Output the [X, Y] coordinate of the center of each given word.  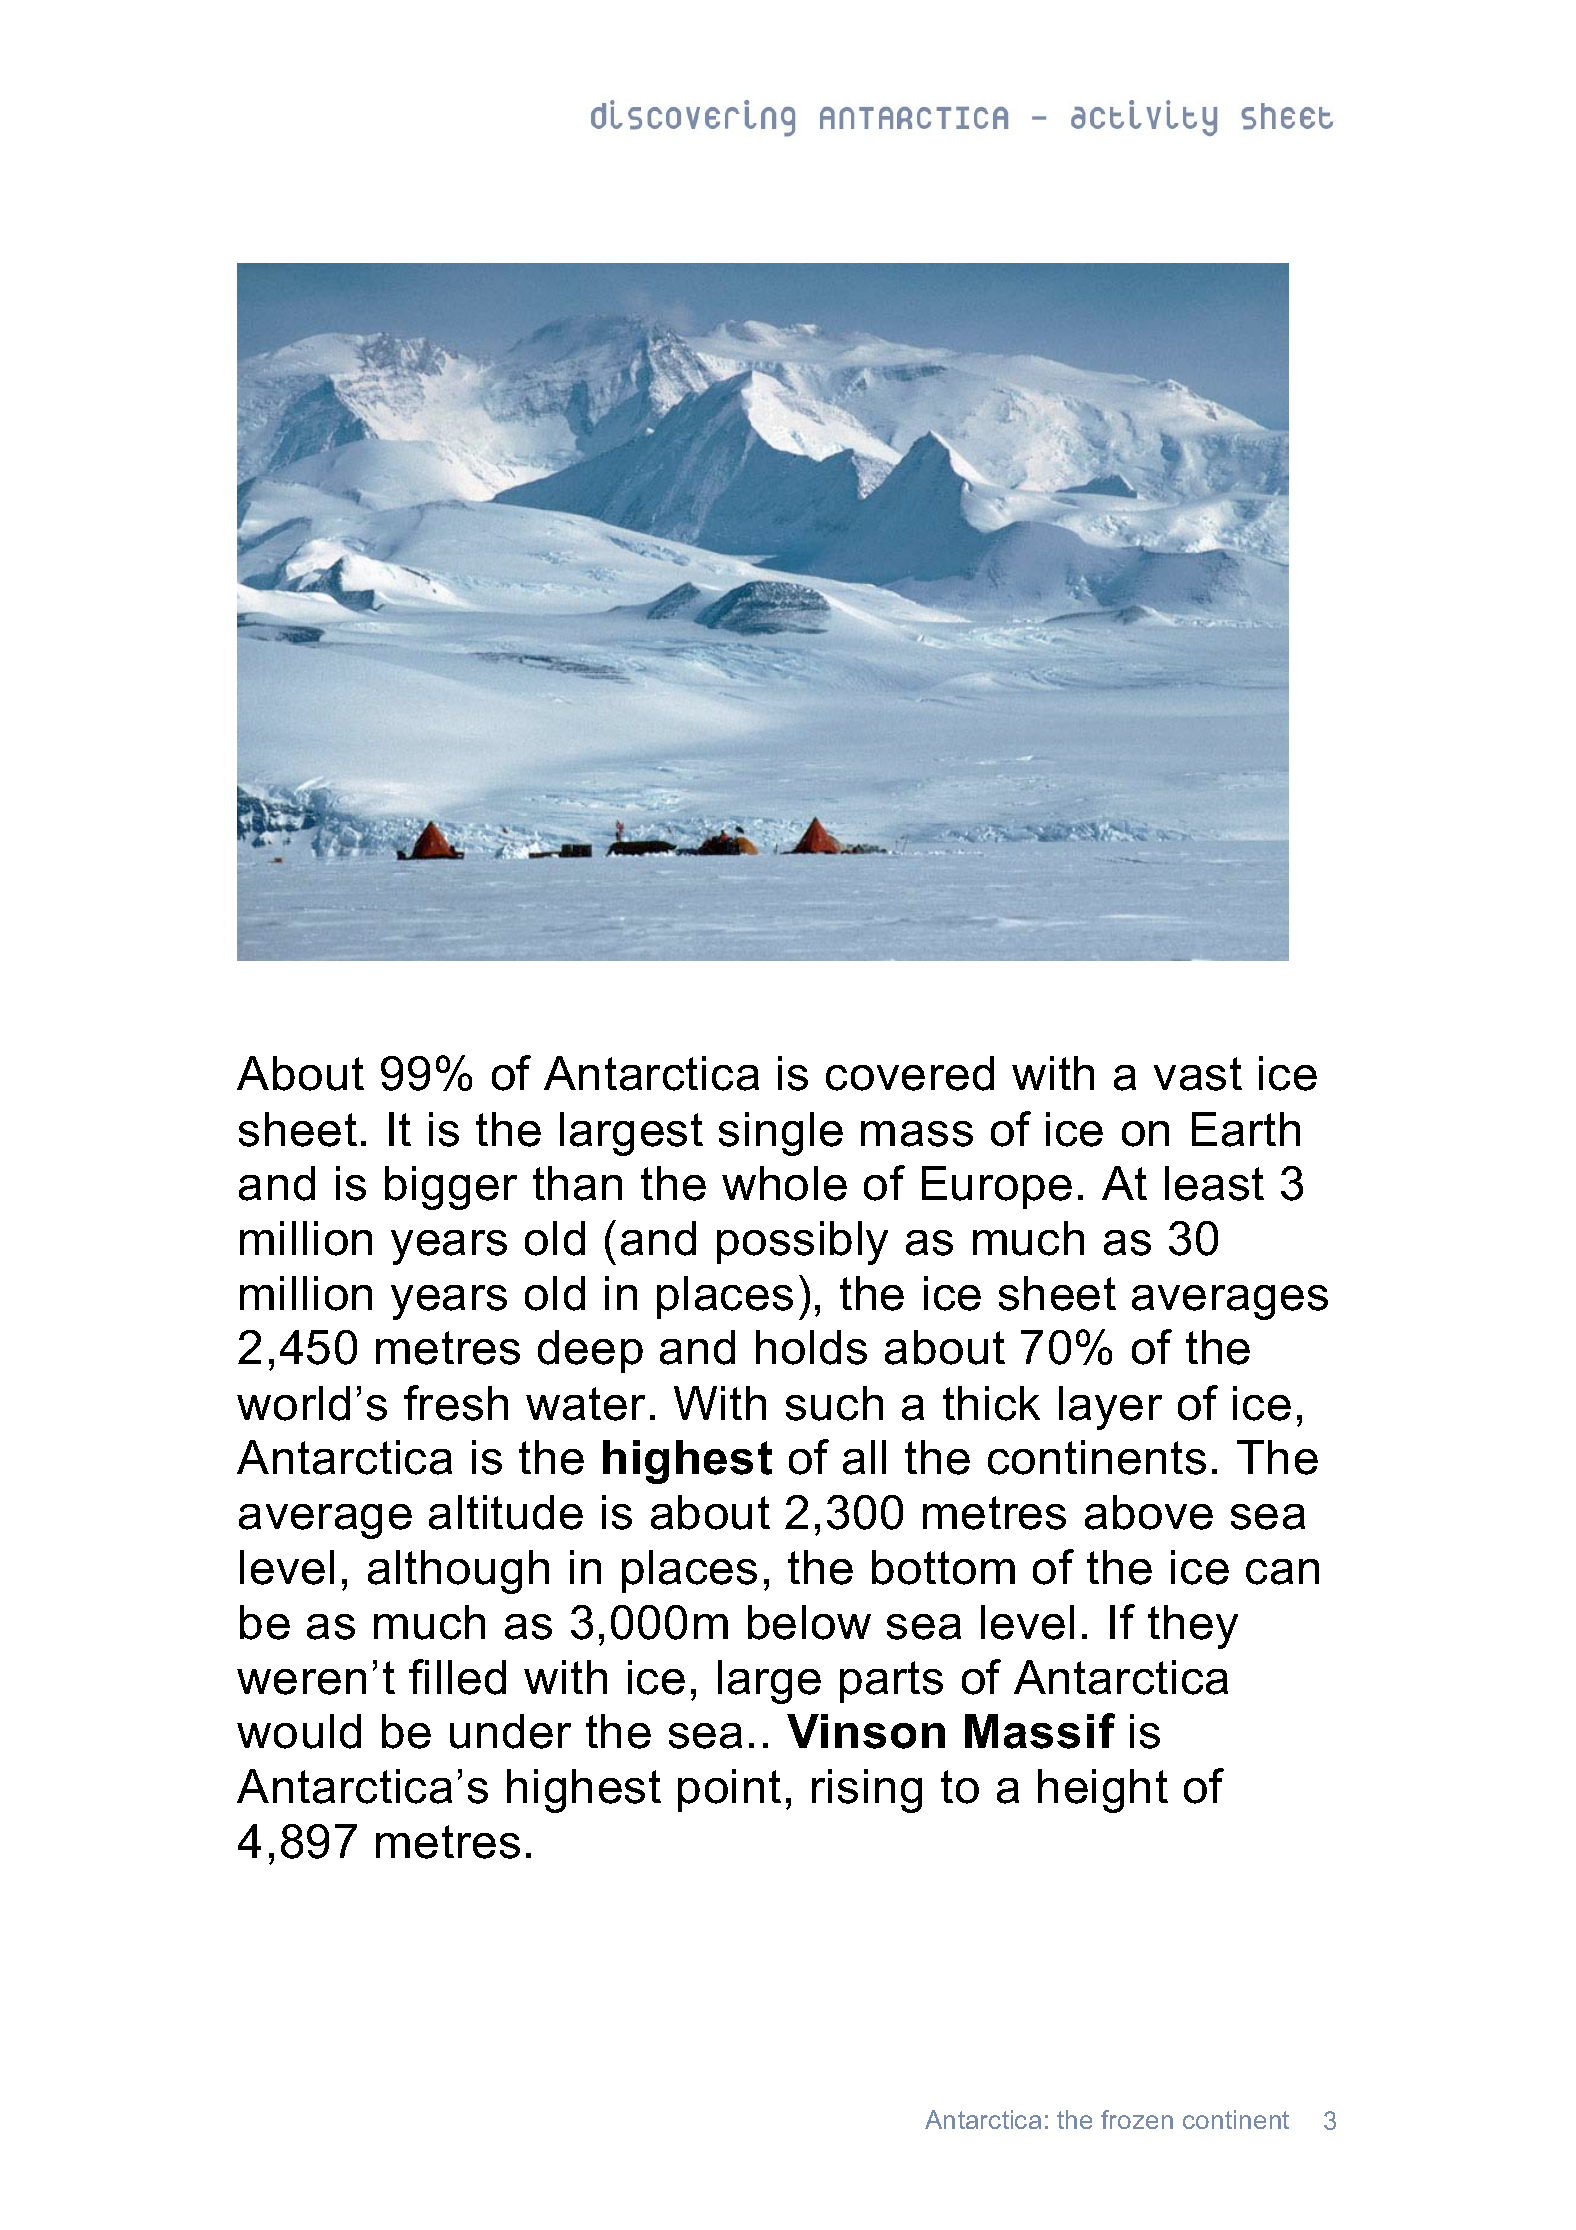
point [729, 1790]
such [834, 1403]
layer [1110, 1408]
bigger [451, 1188]
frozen [1137, 2119]
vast [1198, 1074]
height [1103, 1791]
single [781, 1134]
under [510, 1731]
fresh [456, 1403]
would [299, 1731]
